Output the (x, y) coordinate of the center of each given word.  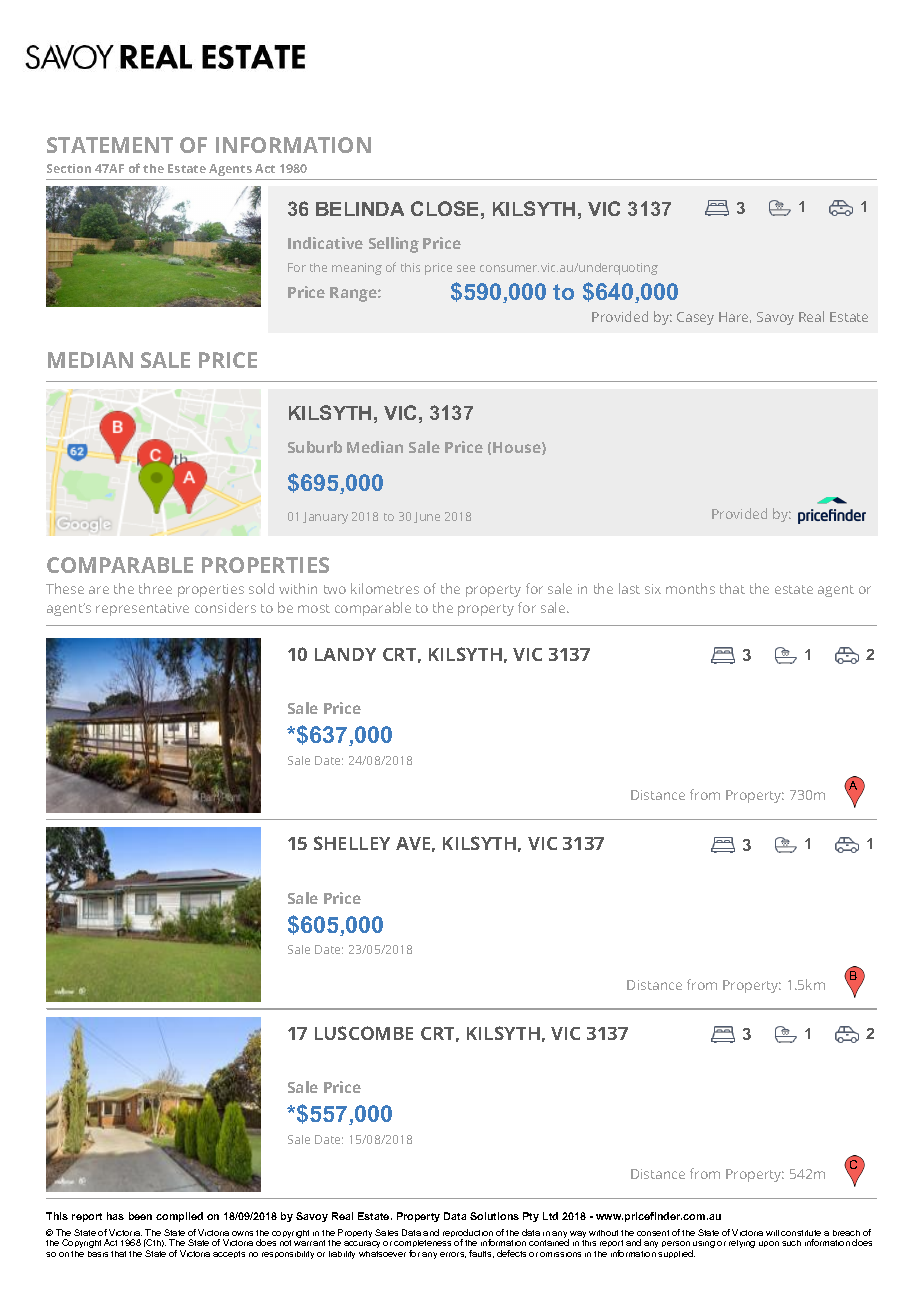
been (140, 1216)
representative (142, 609)
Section (69, 168)
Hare (735, 317)
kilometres (385, 588)
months (690, 588)
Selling (394, 245)
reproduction (468, 1234)
